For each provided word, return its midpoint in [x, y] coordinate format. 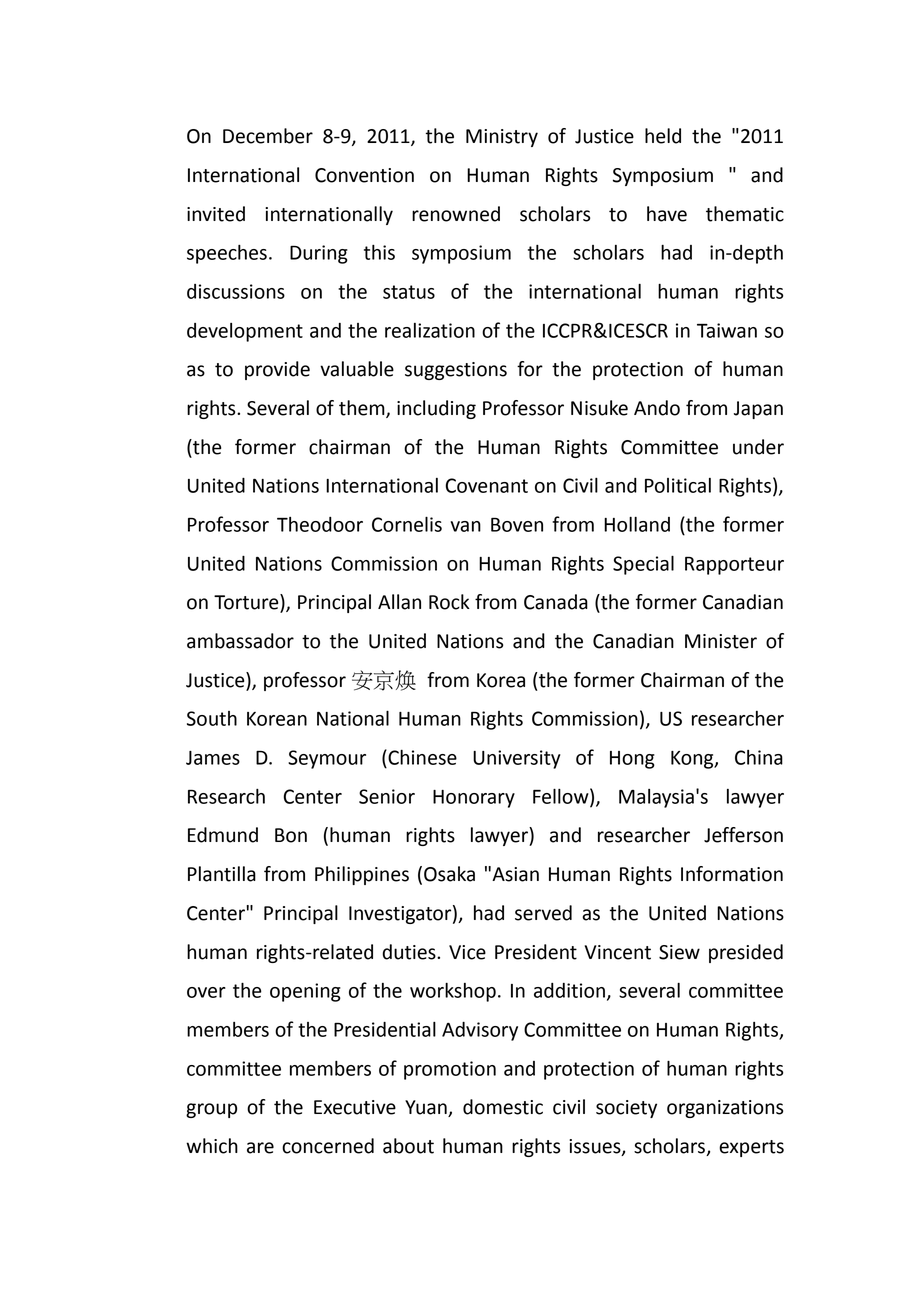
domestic [503, 1107]
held [663, 136]
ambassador [240, 641]
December [268, 136]
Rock [449, 602]
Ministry [502, 138]
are [260, 1148]
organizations [725, 1109]
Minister [721, 641]
